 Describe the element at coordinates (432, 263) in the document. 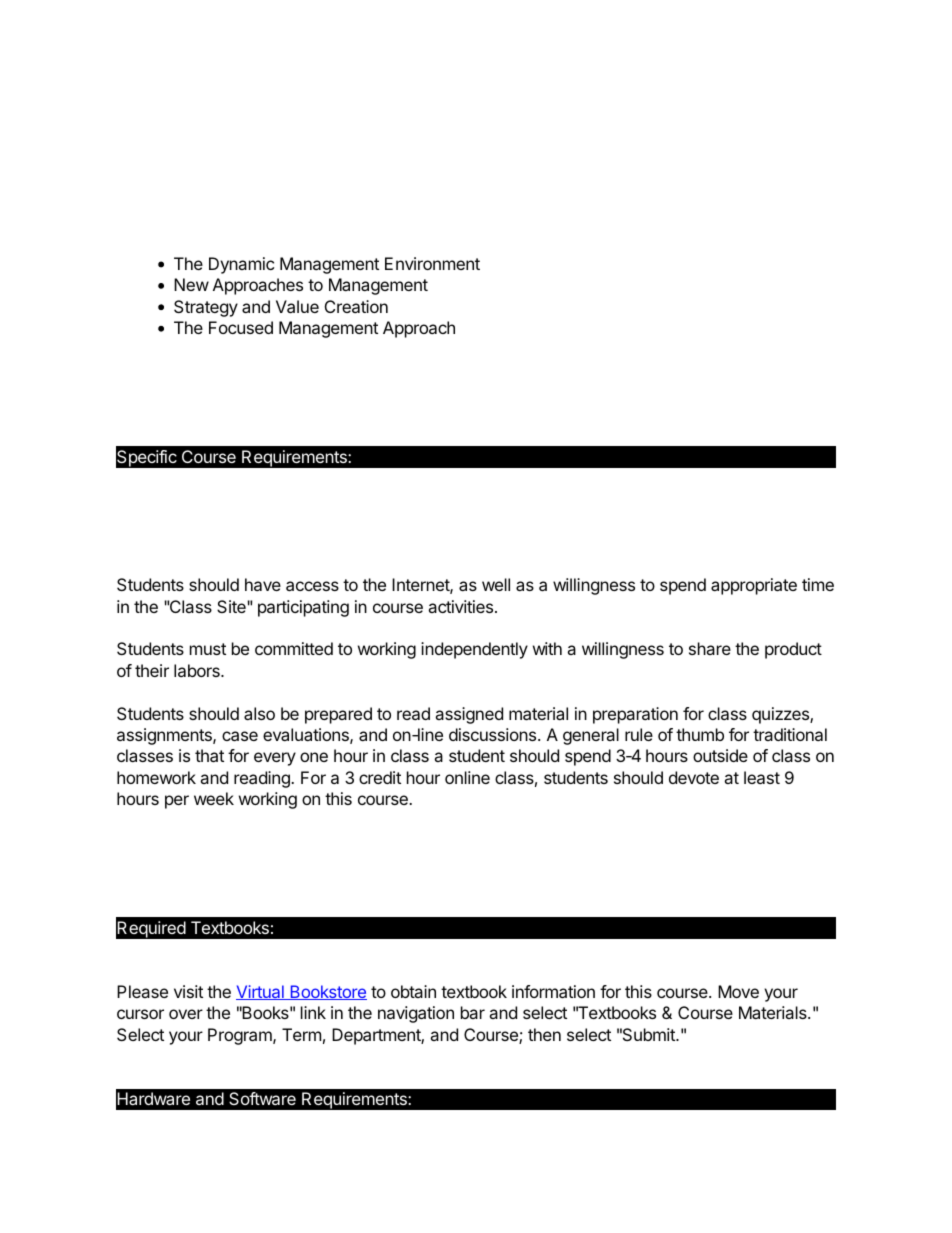

I see `Environment` at that location.
